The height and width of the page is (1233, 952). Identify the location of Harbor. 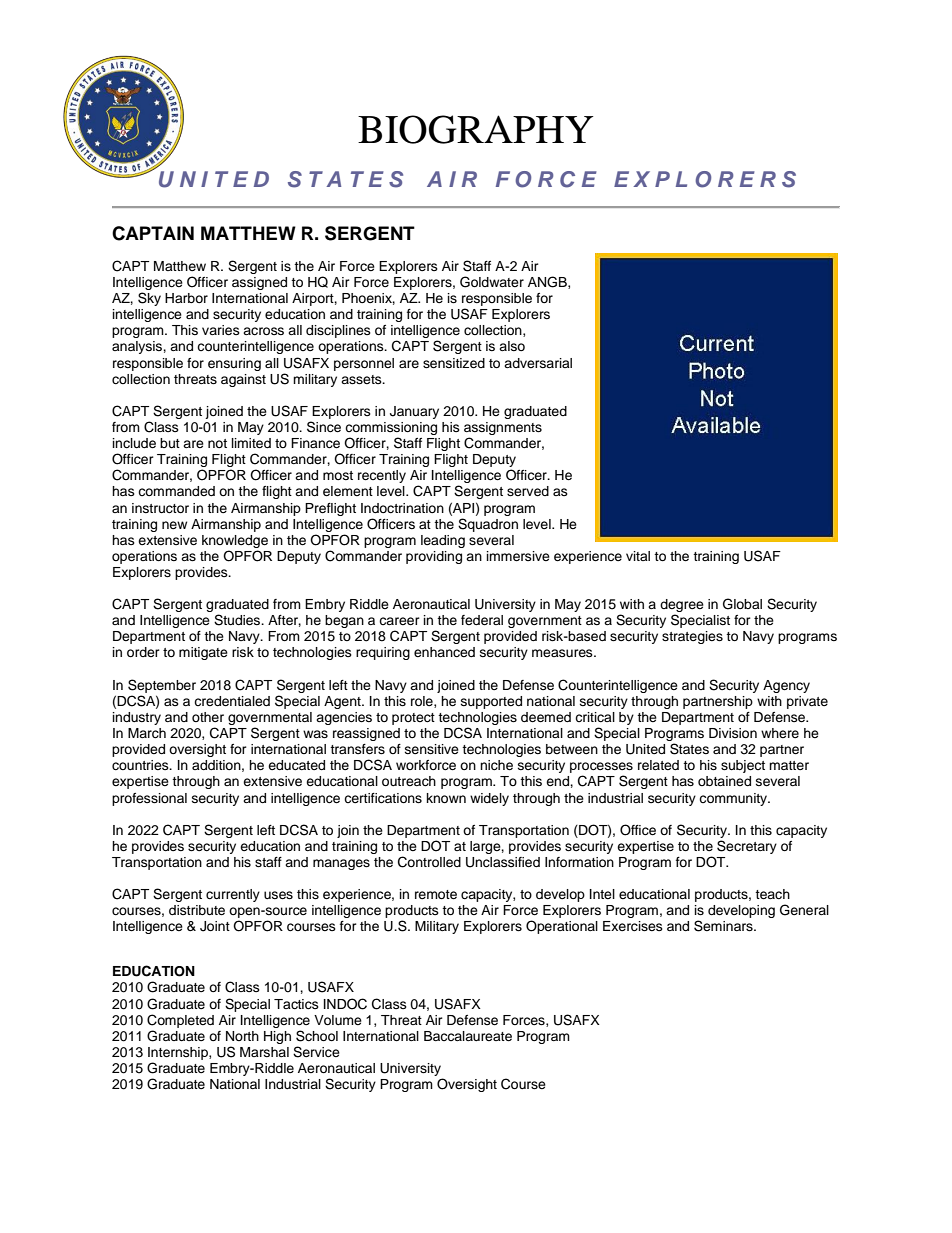
(186, 298).
